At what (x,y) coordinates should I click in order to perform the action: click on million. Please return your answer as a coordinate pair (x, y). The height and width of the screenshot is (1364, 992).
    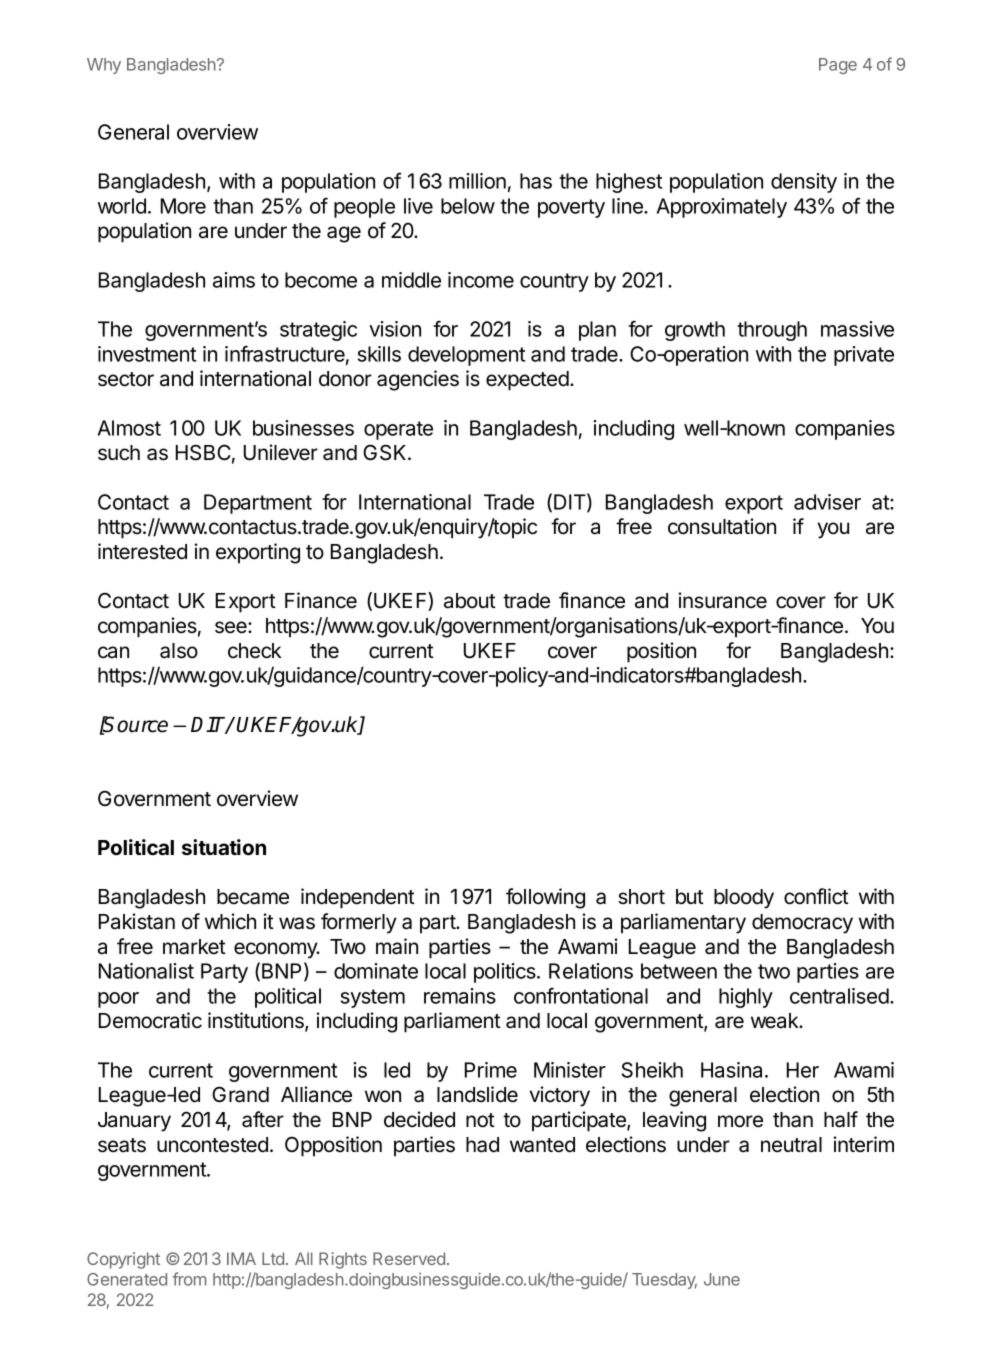
    Looking at the image, I should click on (477, 181).
